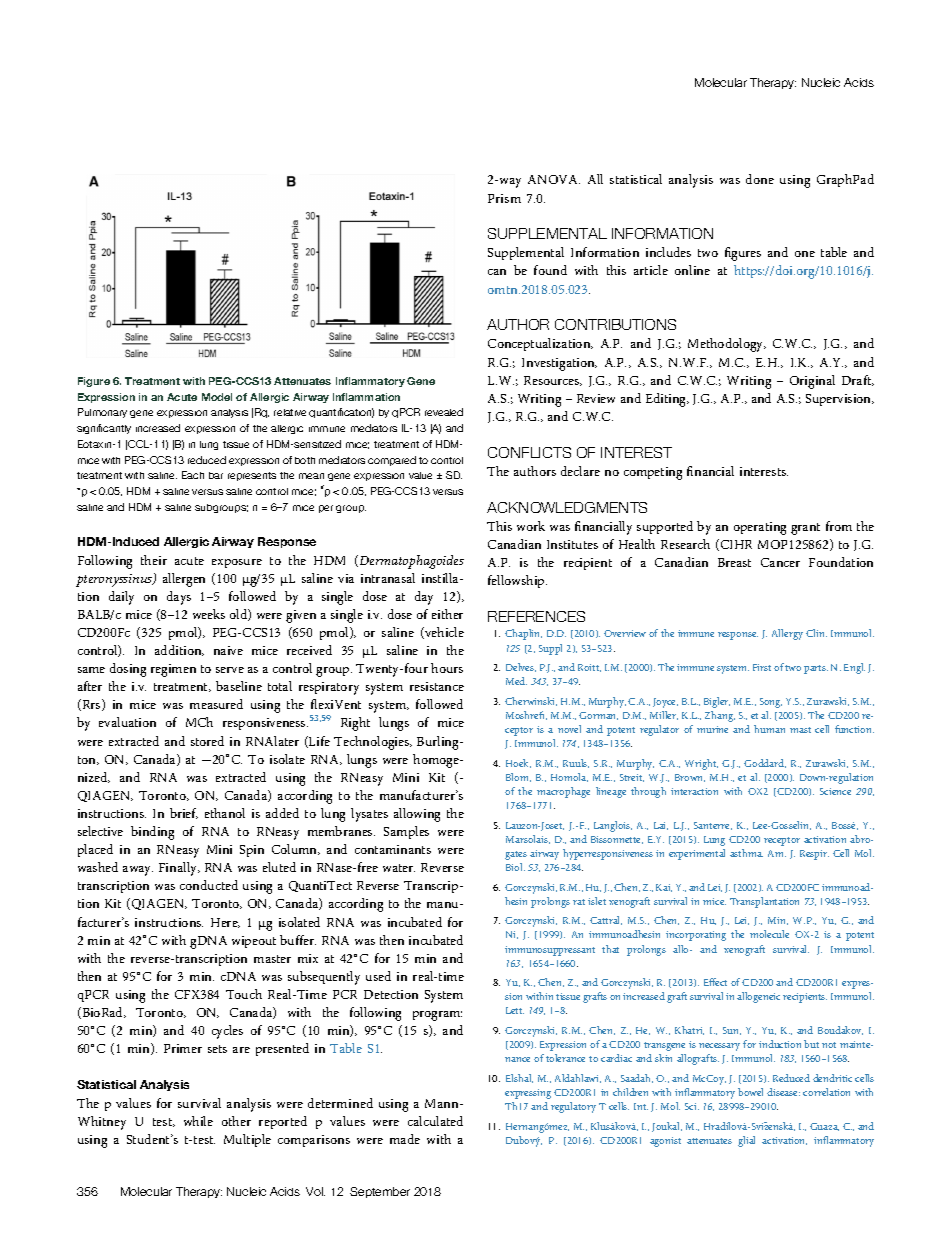 Image resolution: width=952 pixels, height=1237 pixels. I want to click on their, so click(154, 560).
